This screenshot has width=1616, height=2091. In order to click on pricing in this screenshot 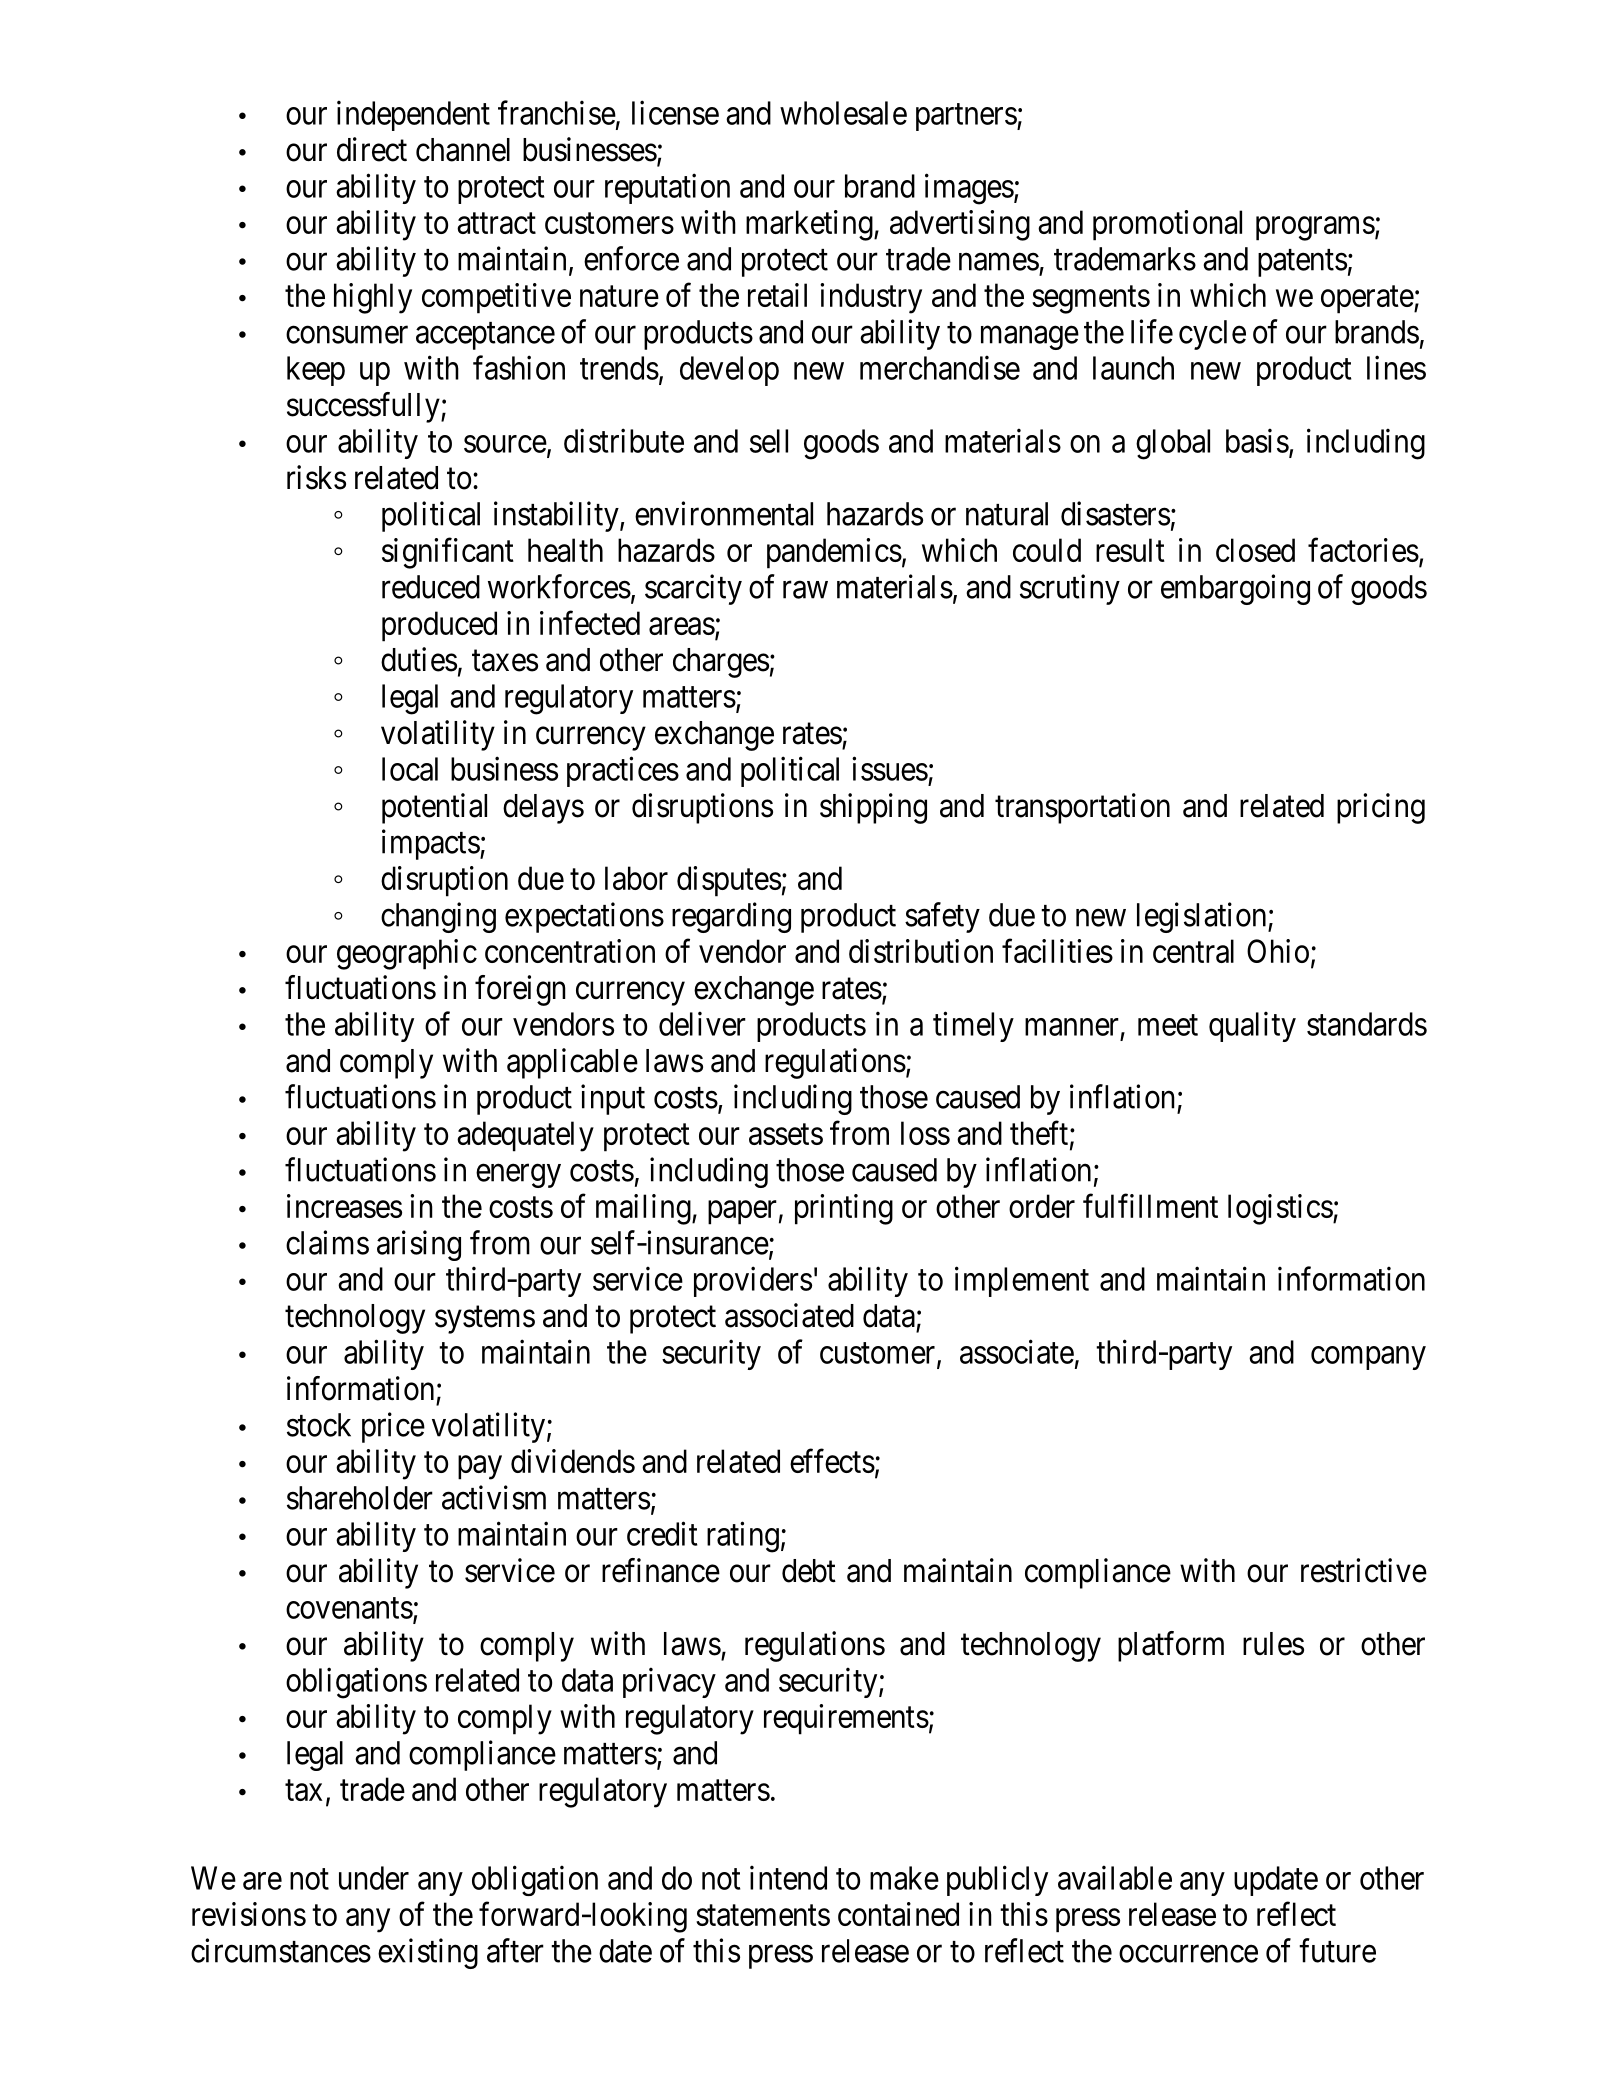, I will do `click(1381, 808)`.
